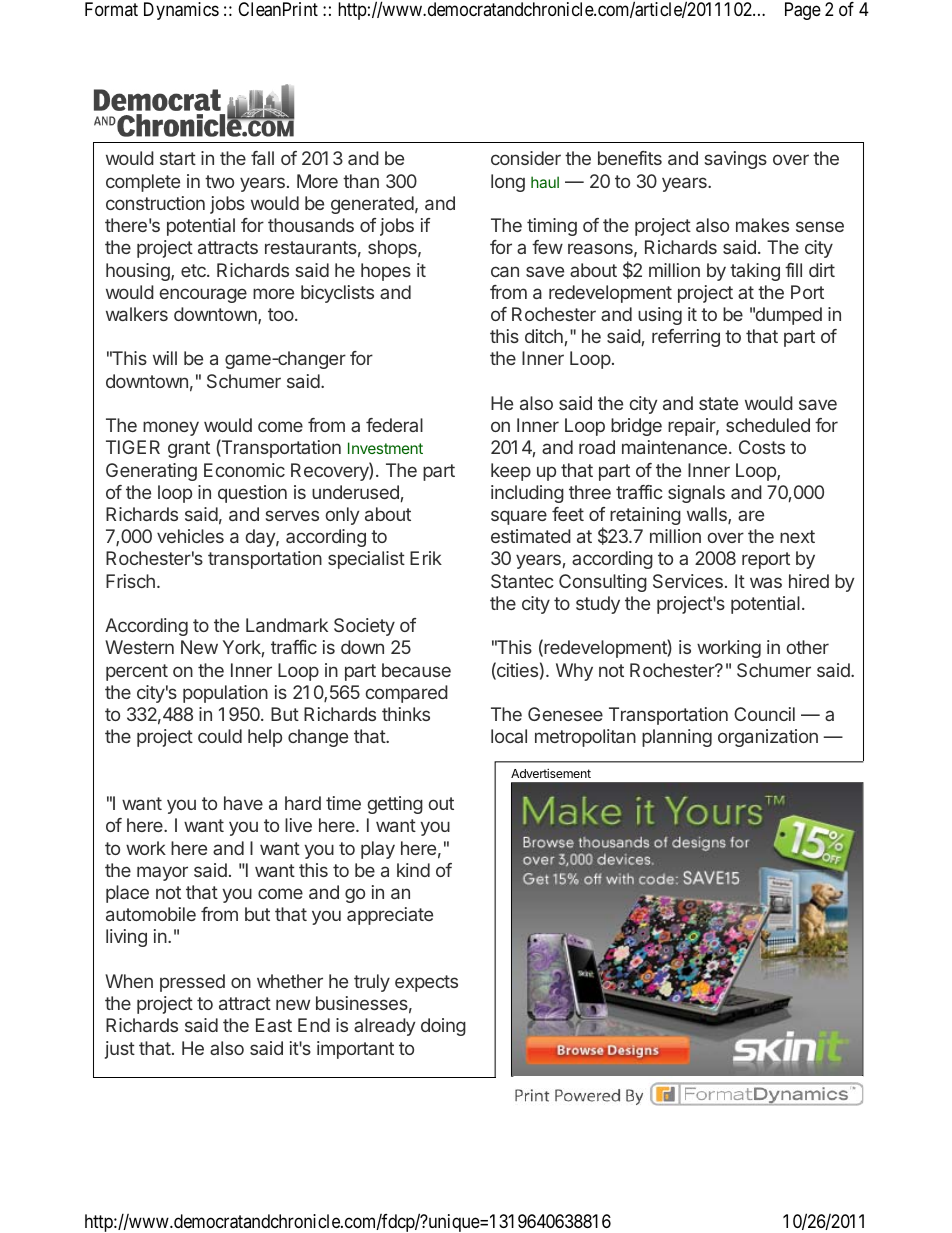 Image resolution: width=952 pixels, height=1233 pixels. What do you see at coordinates (505, 271) in the screenshot?
I see `can` at bounding box center [505, 271].
